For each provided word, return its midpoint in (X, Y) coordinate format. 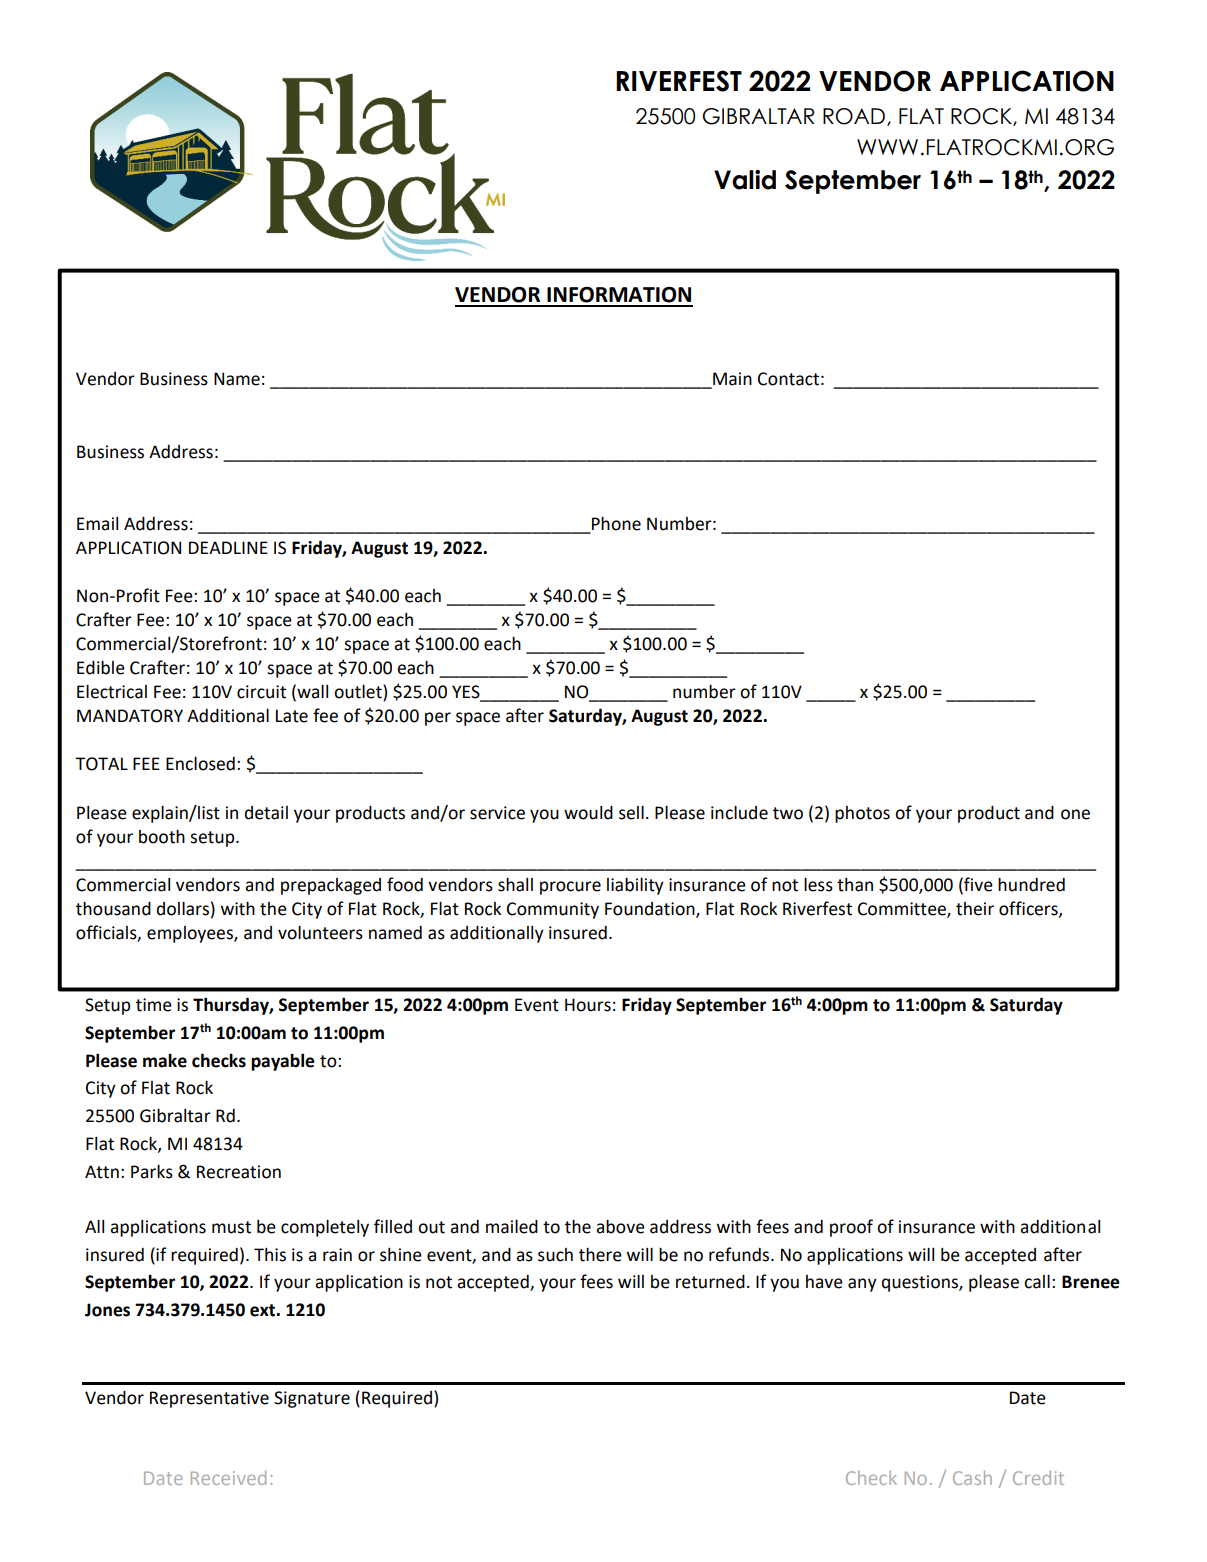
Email (97, 524)
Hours (588, 1005)
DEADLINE (228, 547)
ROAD (854, 116)
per (438, 719)
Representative (209, 1399)
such (555, 1255)
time (154, 1005)
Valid (745, 180)
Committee (903, 910)
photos (862, 814)
